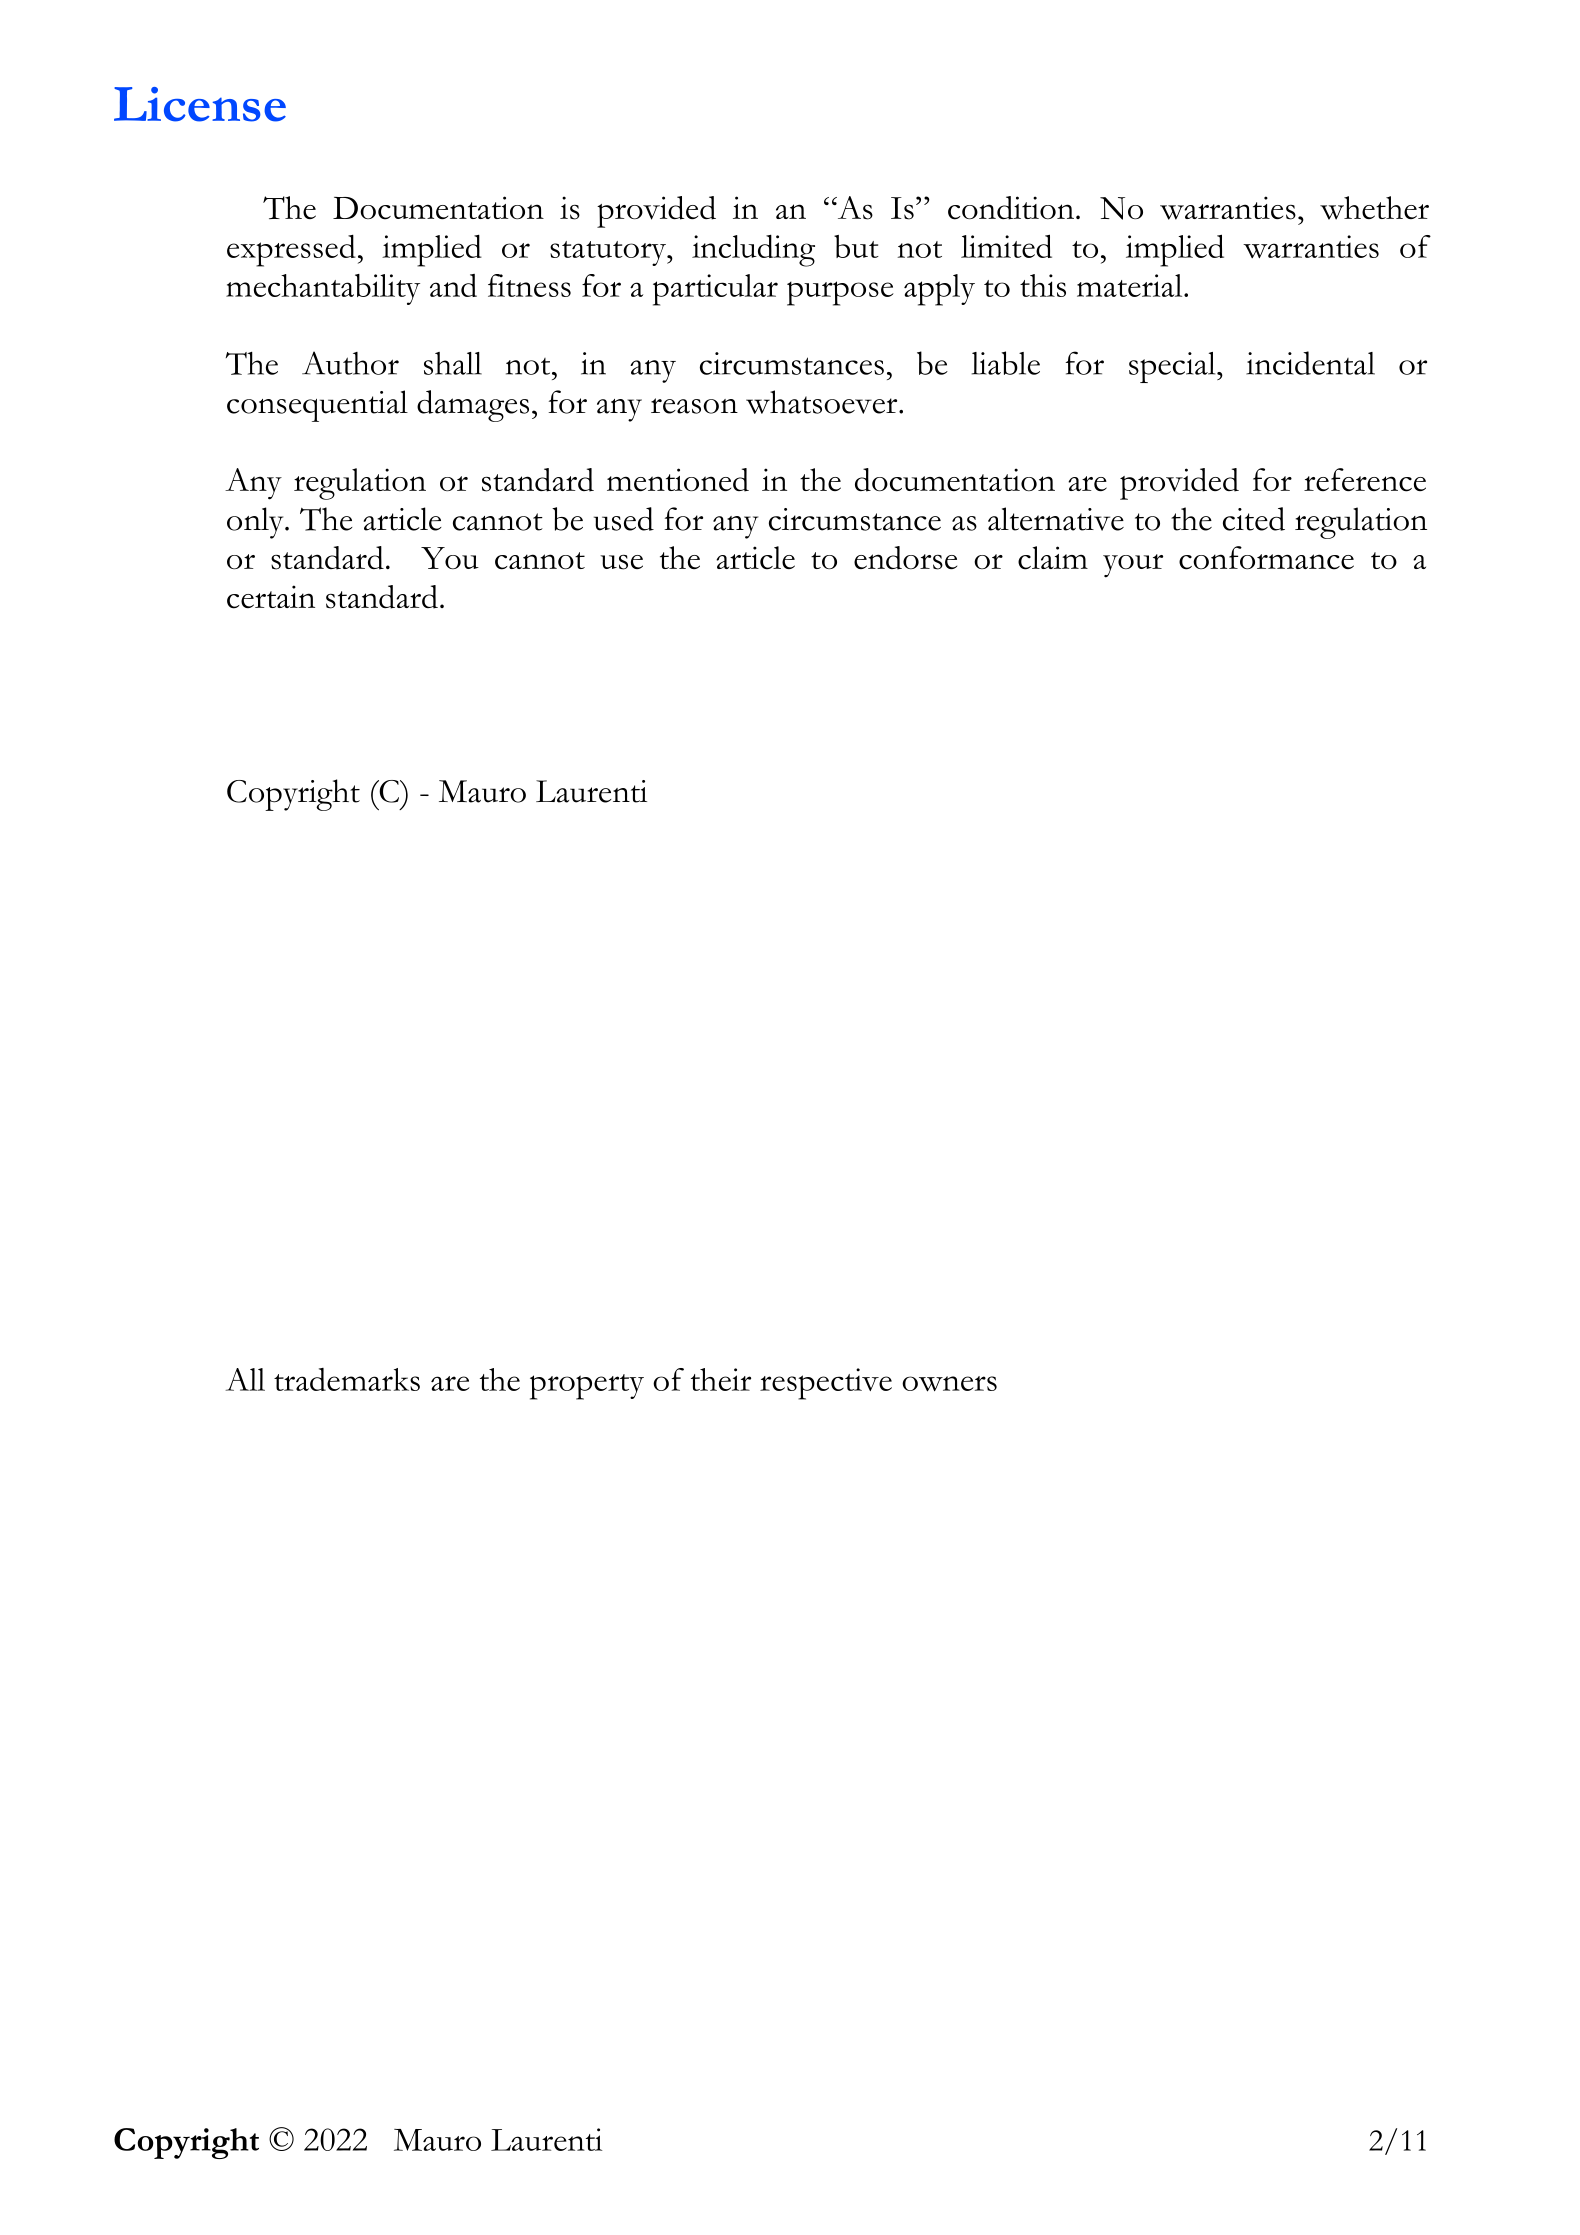  I want to click on cited, so click(1254, 519).
